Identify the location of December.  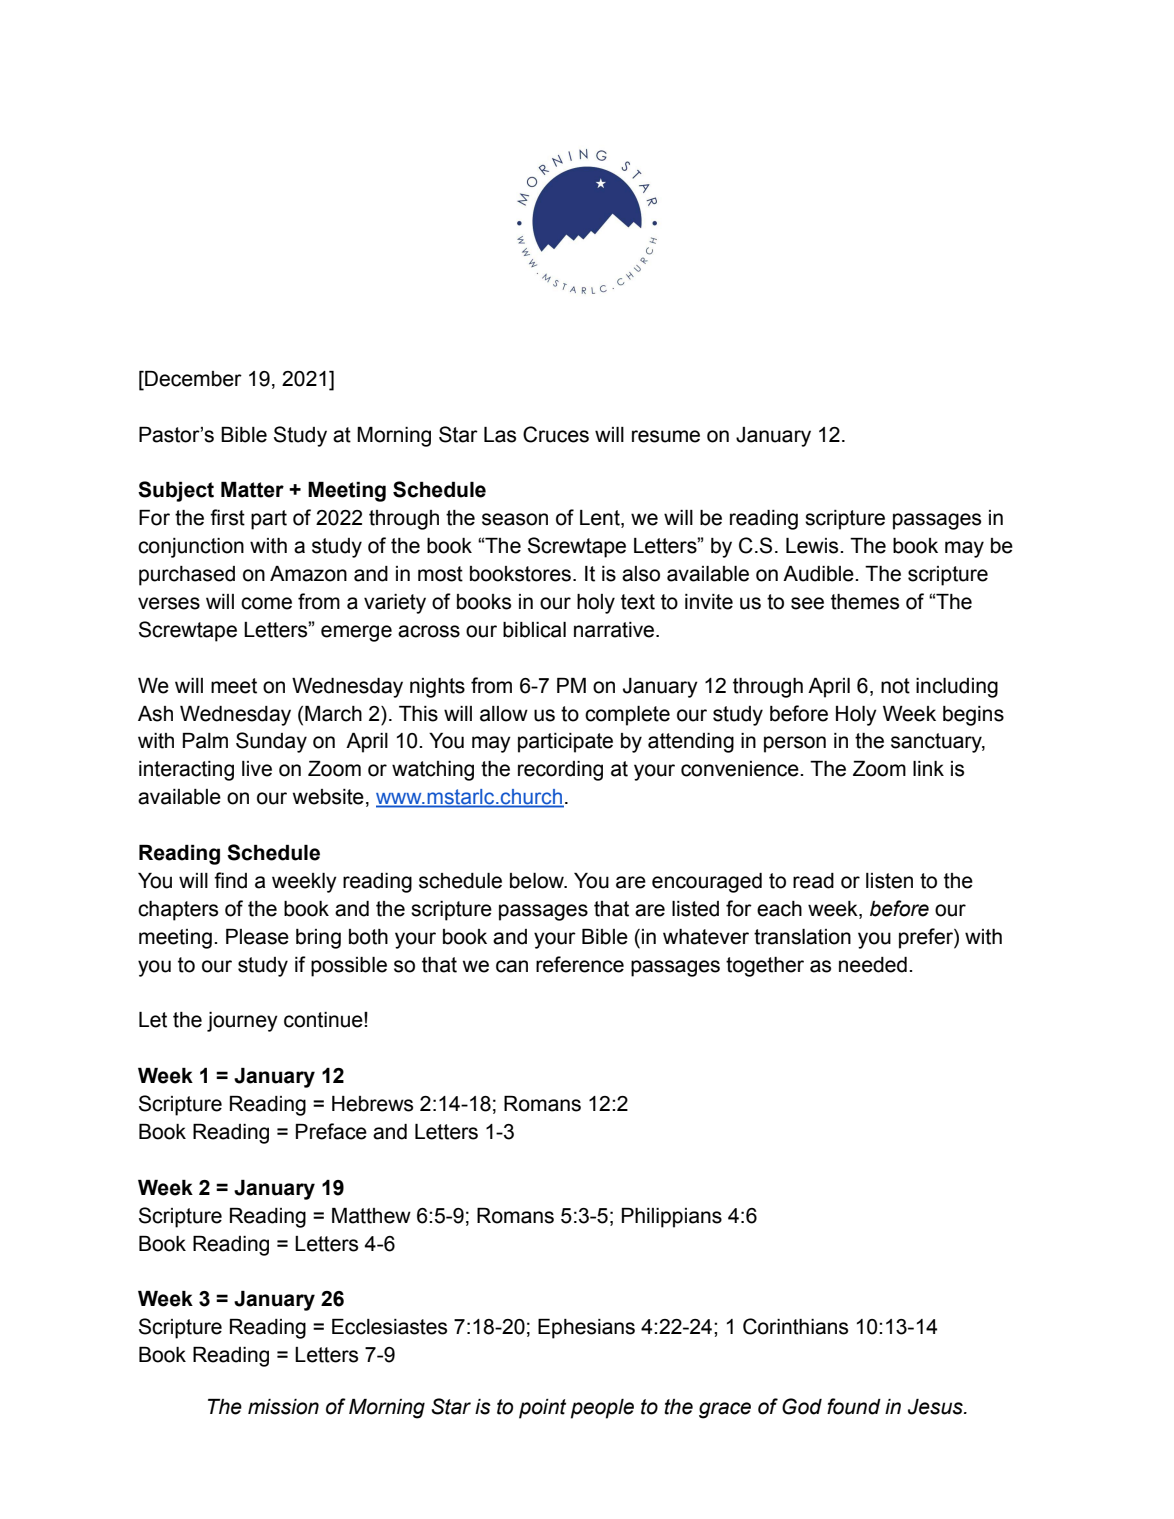
(192, 379).
